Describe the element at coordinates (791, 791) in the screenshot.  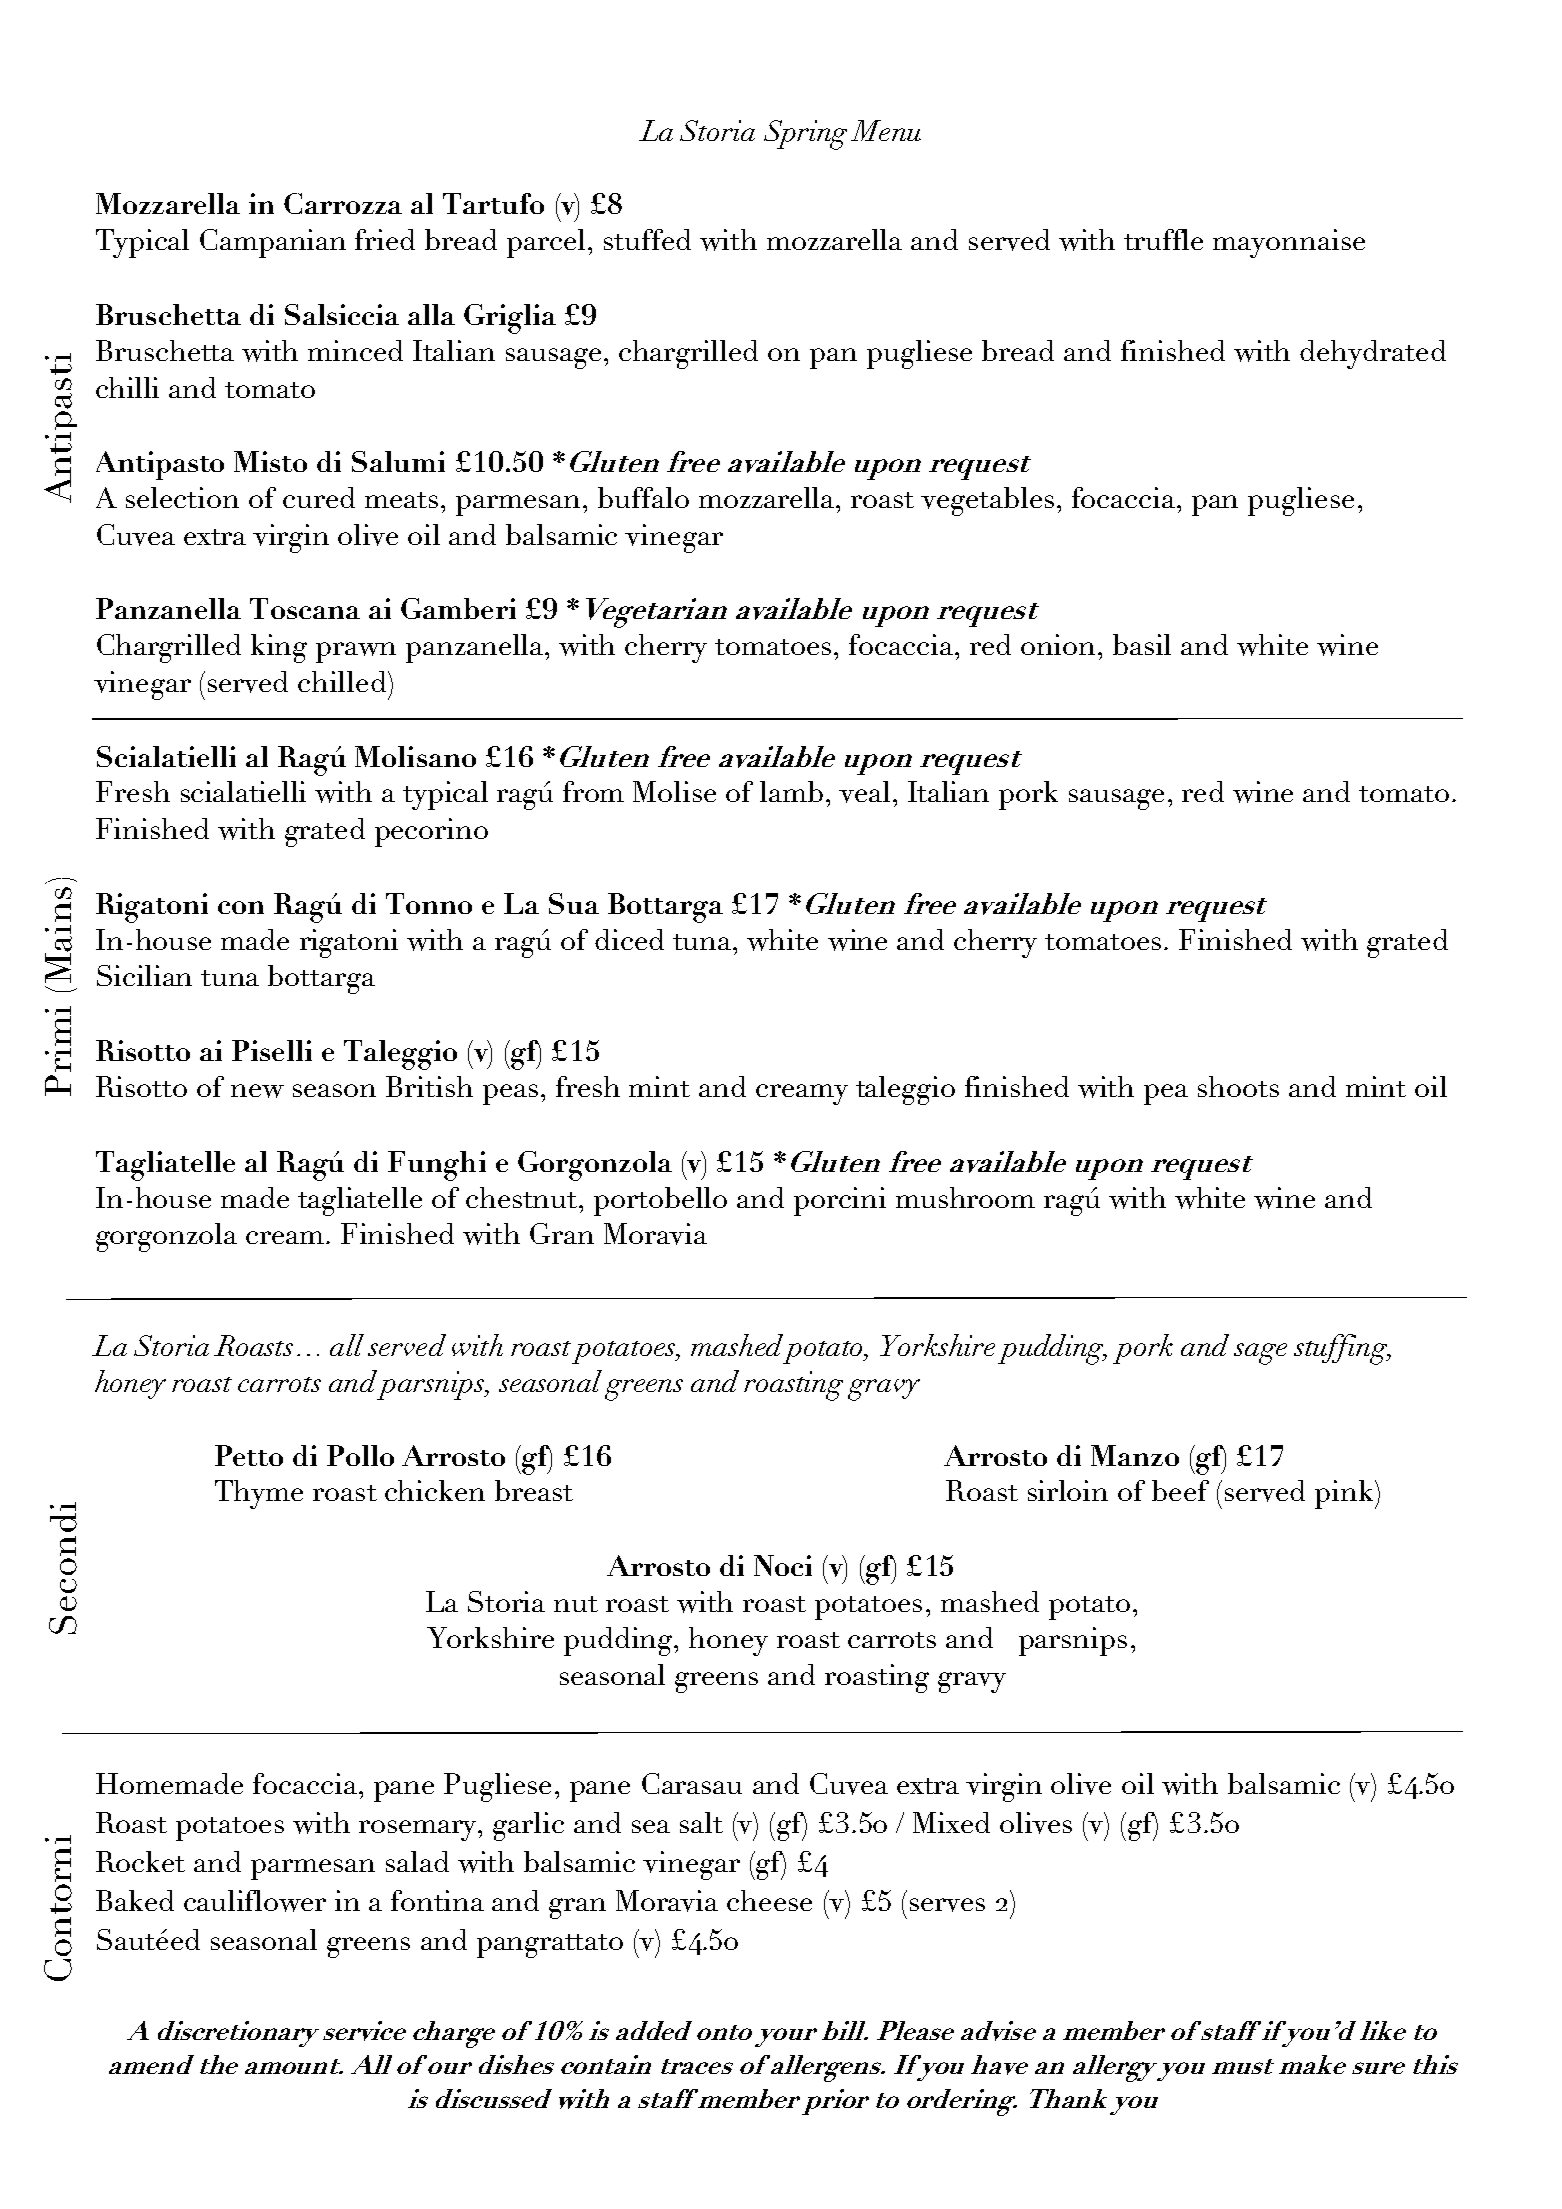
I see `lamb` at that location.
